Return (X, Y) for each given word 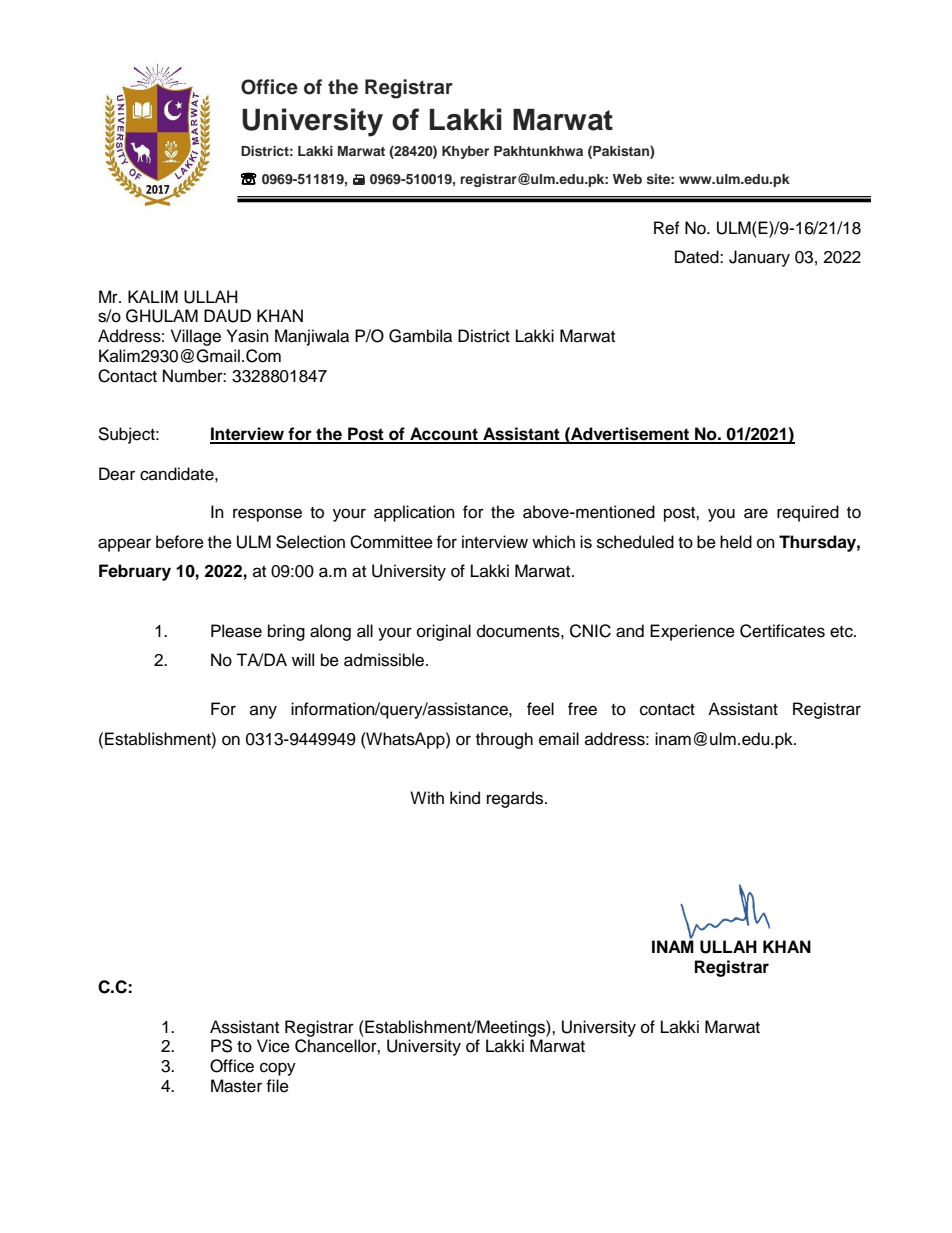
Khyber (465, 152)
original (444, 632)
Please (236, 631)
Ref (667, 228)
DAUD (227, 316)
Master (236, 1086)
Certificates (782, 631)
